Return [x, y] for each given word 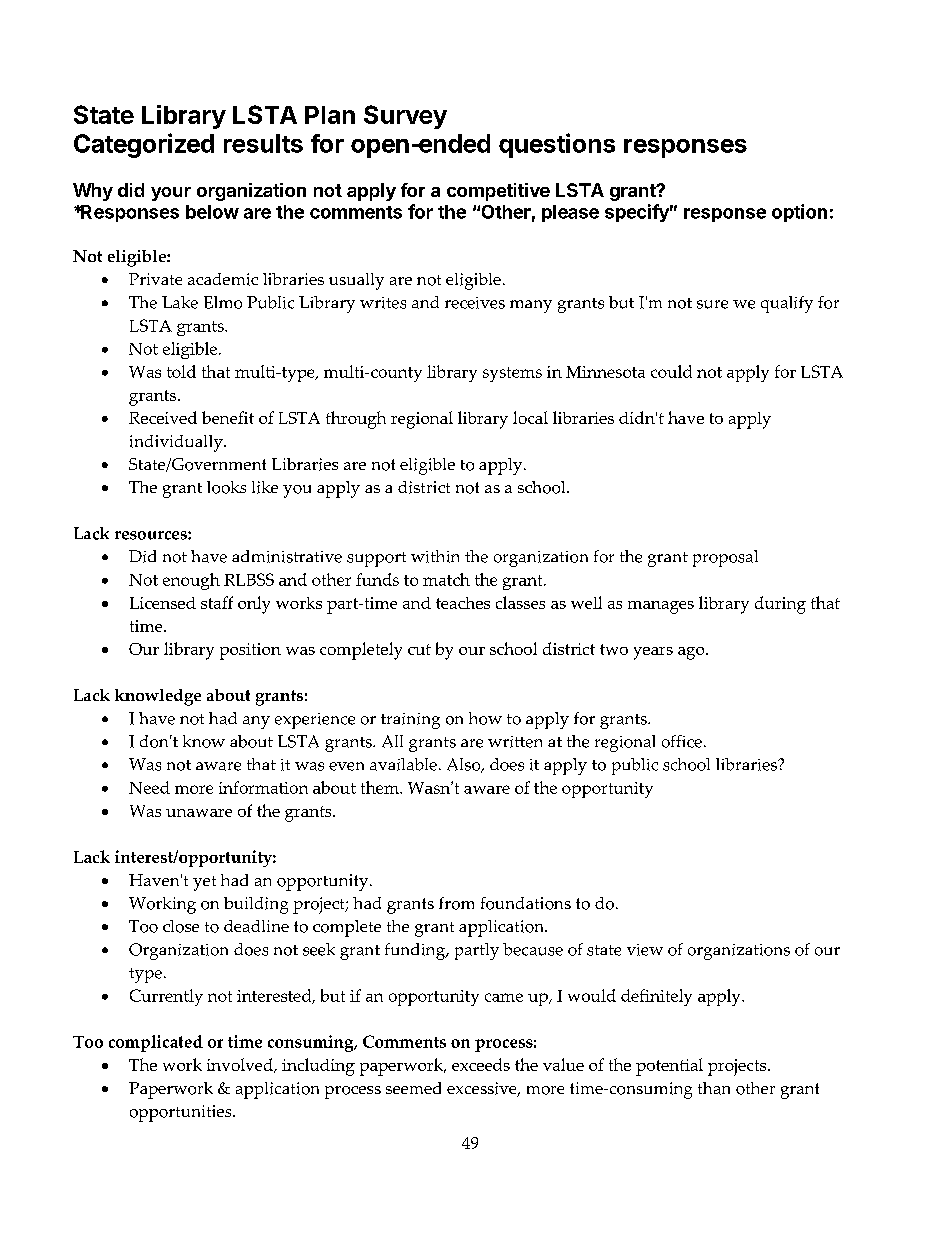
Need [149, 787]
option [799, 213]
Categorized [144, 145]
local [530, 417]
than [714, 1088]
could [671, 371]
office [682, 741]
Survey [405, 117]
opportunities [182, 1113]
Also [465, 765]
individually [177, 443]
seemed [413, 1088]
